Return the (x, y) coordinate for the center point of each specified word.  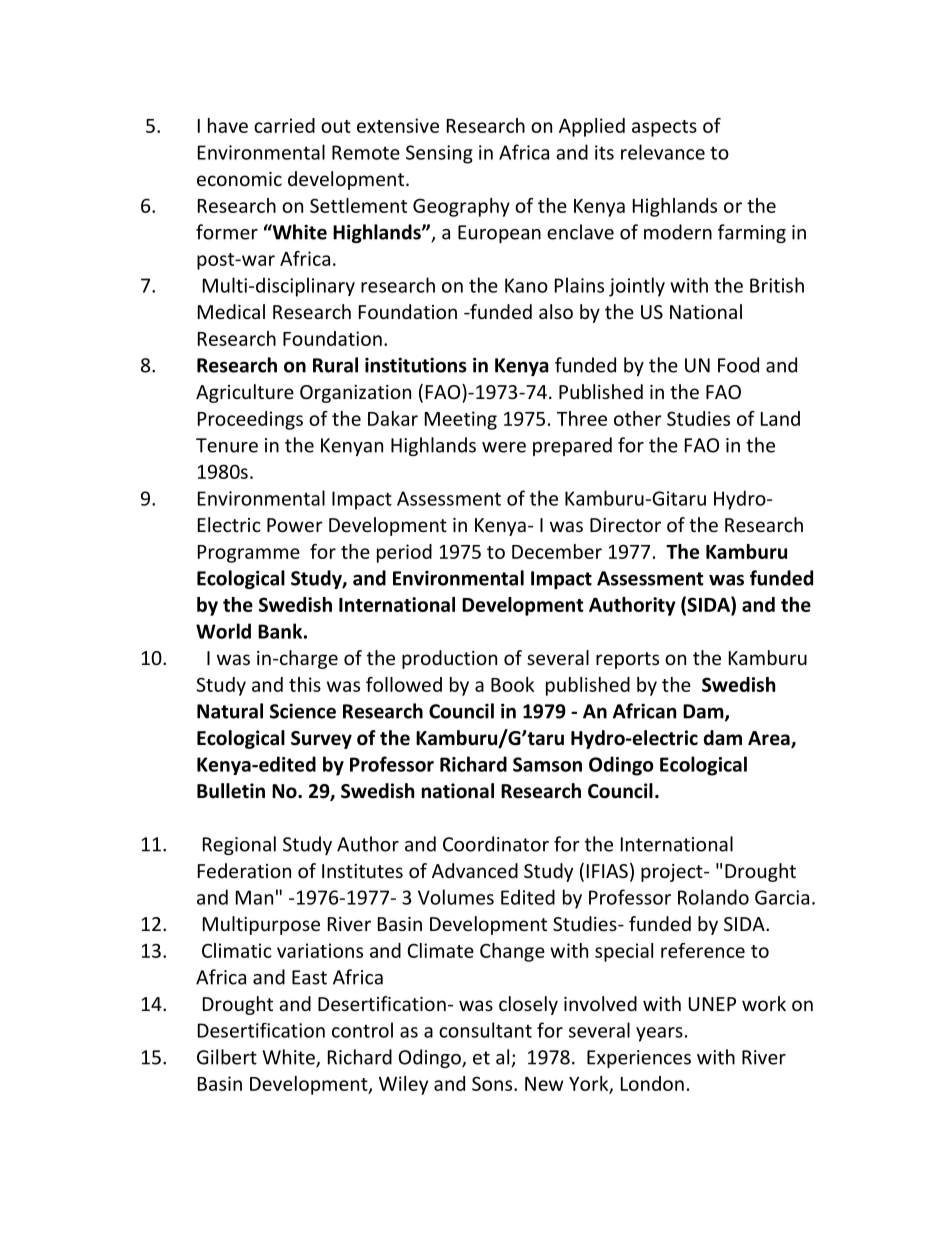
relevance (663, 152)
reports (627, 660)
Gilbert (227, 1057)
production (449, 659)
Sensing (439, 154)
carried (284, 125)
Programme (249, 554)
